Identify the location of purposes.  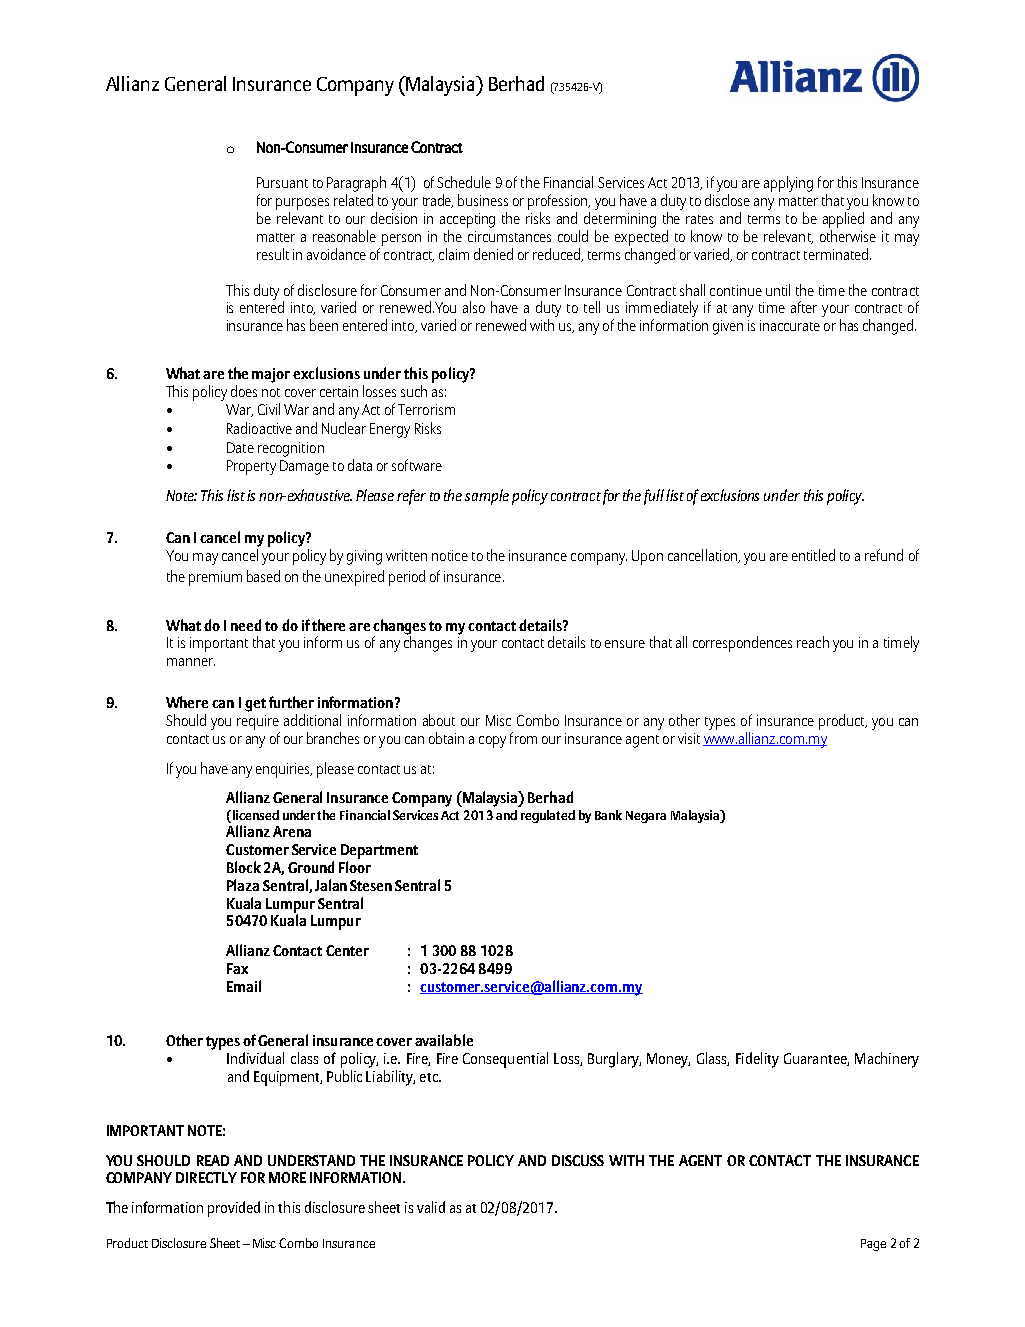
(302, 204).
